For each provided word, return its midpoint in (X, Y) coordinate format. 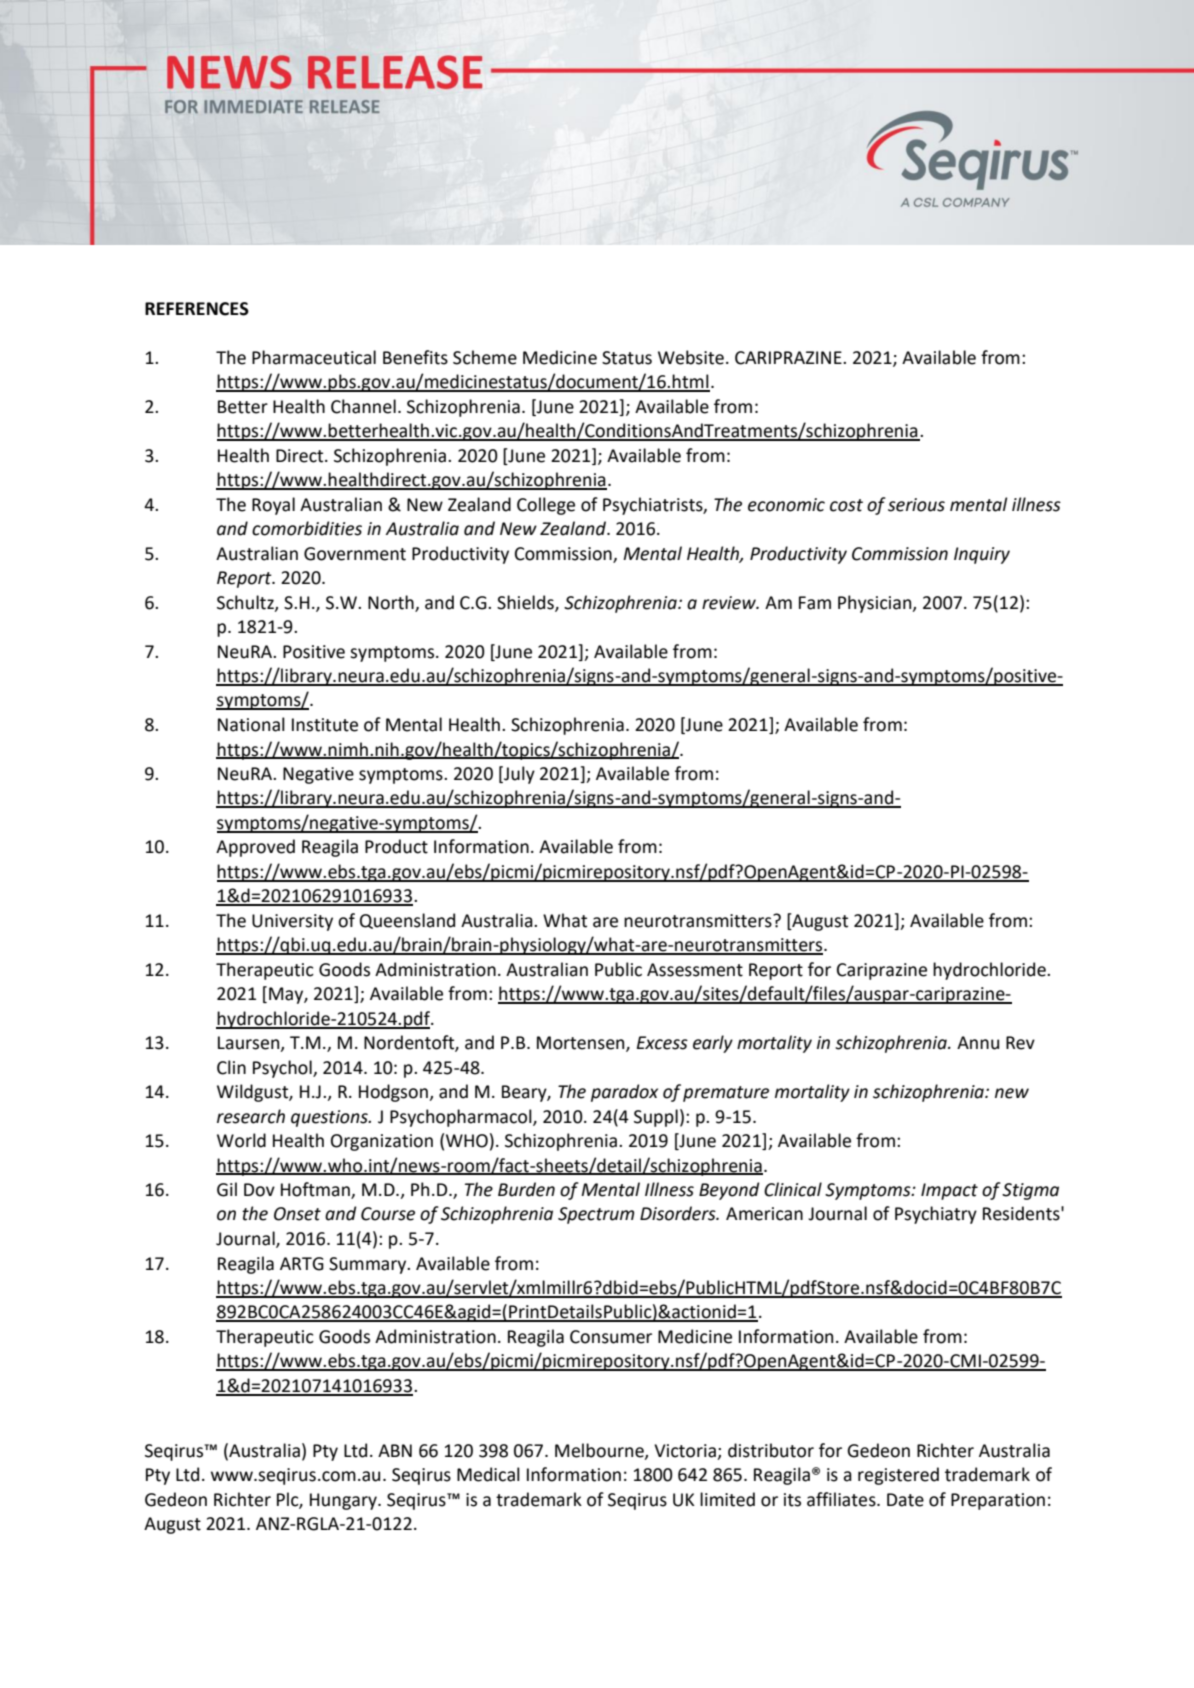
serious (916, 505)
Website (691, 357)
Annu (978, 1043)
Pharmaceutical (314, 357)
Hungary (344, 1501)
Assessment (695, 970)
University (292, 922)
